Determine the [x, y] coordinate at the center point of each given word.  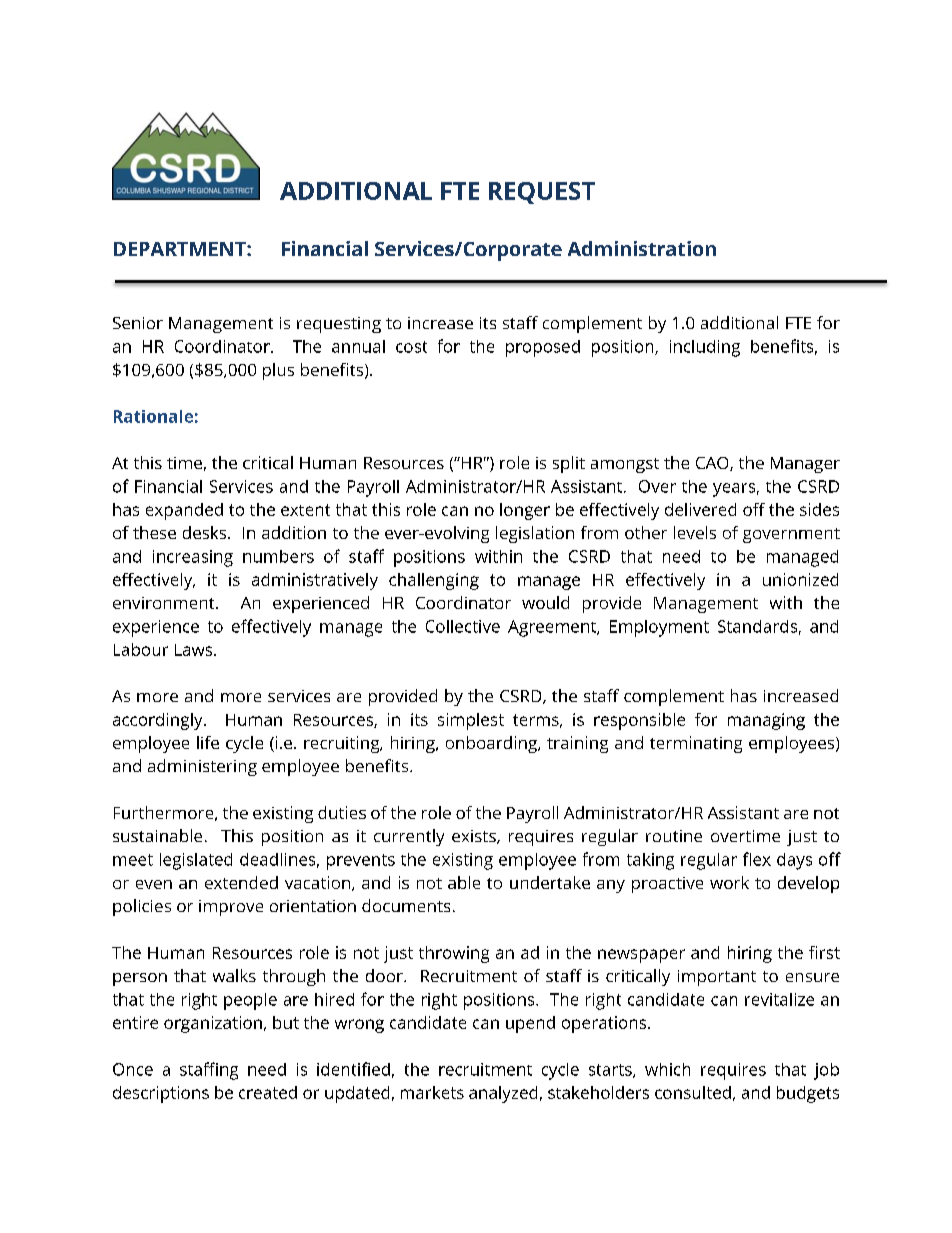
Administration [642, 248]
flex [757, 859]
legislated [196, 861]
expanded [184, 511]
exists [475, 837]
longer [525, 511]
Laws [195, 650]
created [268, 1092]
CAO [713, 464]
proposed [543, 348]
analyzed [503, 1094]
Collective [463, 626]
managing [766, 721]
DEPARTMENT [181, 249]
